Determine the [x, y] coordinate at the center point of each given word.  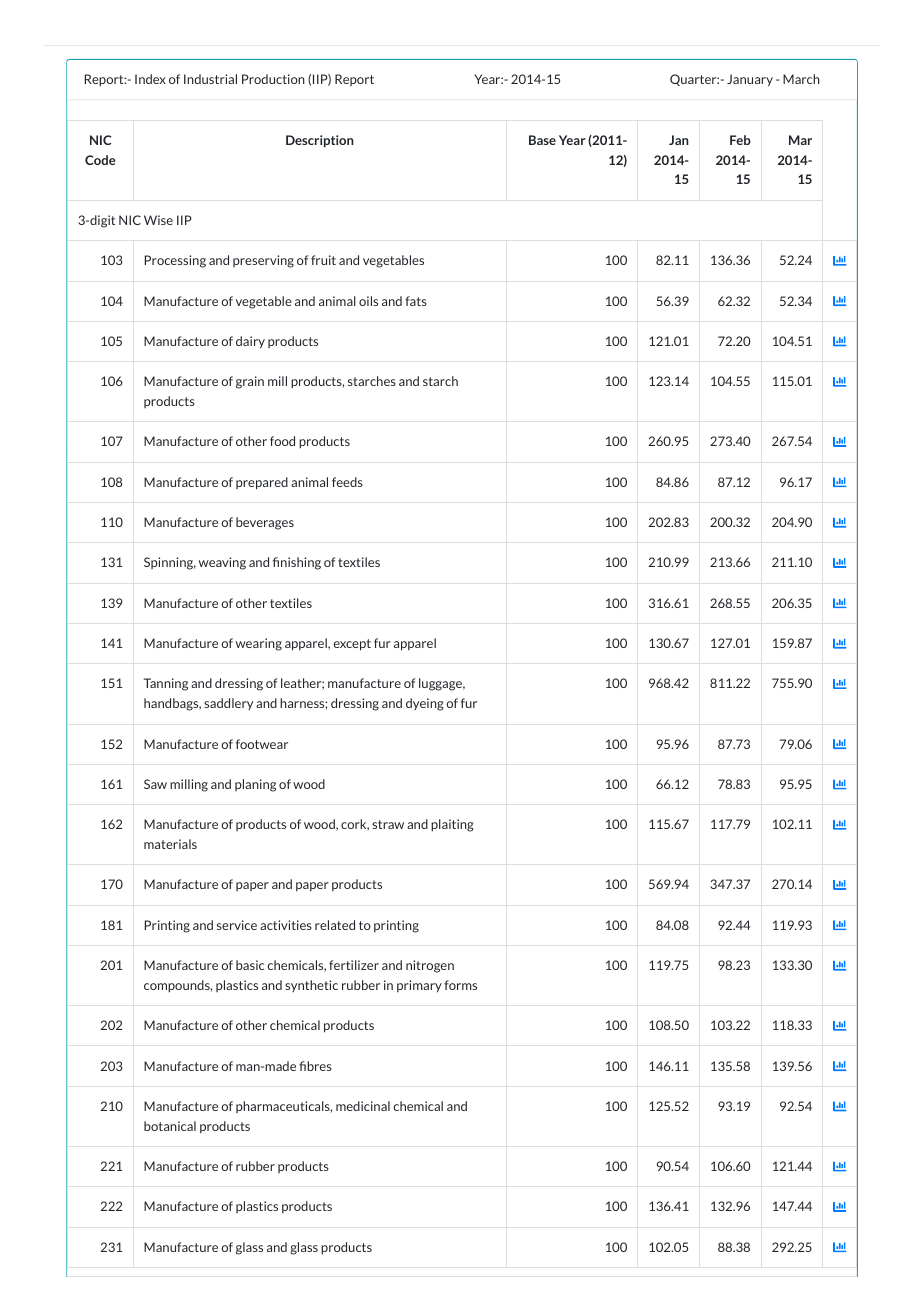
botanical [170, 1126]
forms [460, 985]
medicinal [363, 1106]
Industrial [210, 79]
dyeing [425, 704]
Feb [740, 140]
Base [542, 140]
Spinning [170, 563]
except [352, 645]
